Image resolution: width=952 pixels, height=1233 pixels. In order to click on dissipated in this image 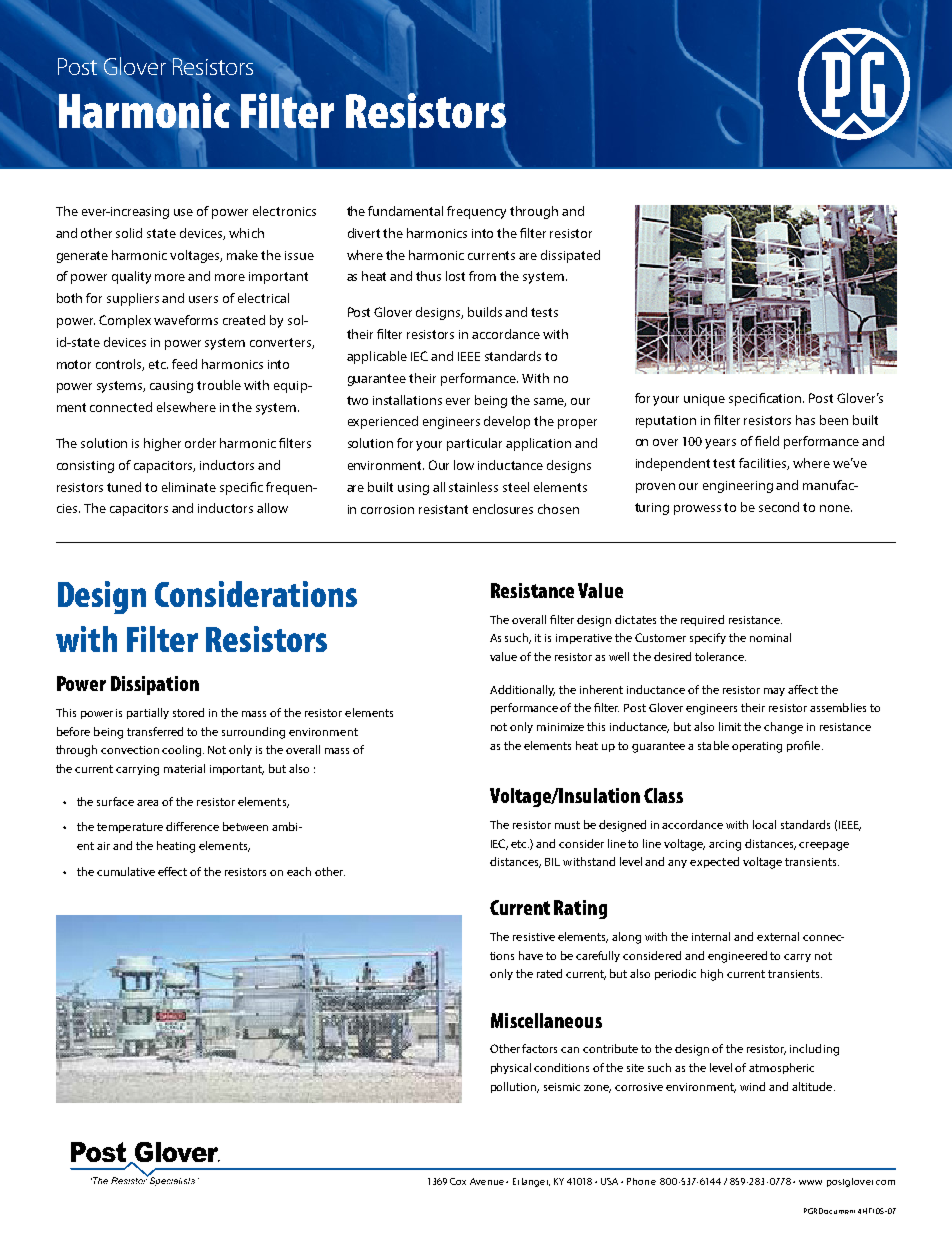, I will do `click(570, 256)`.
